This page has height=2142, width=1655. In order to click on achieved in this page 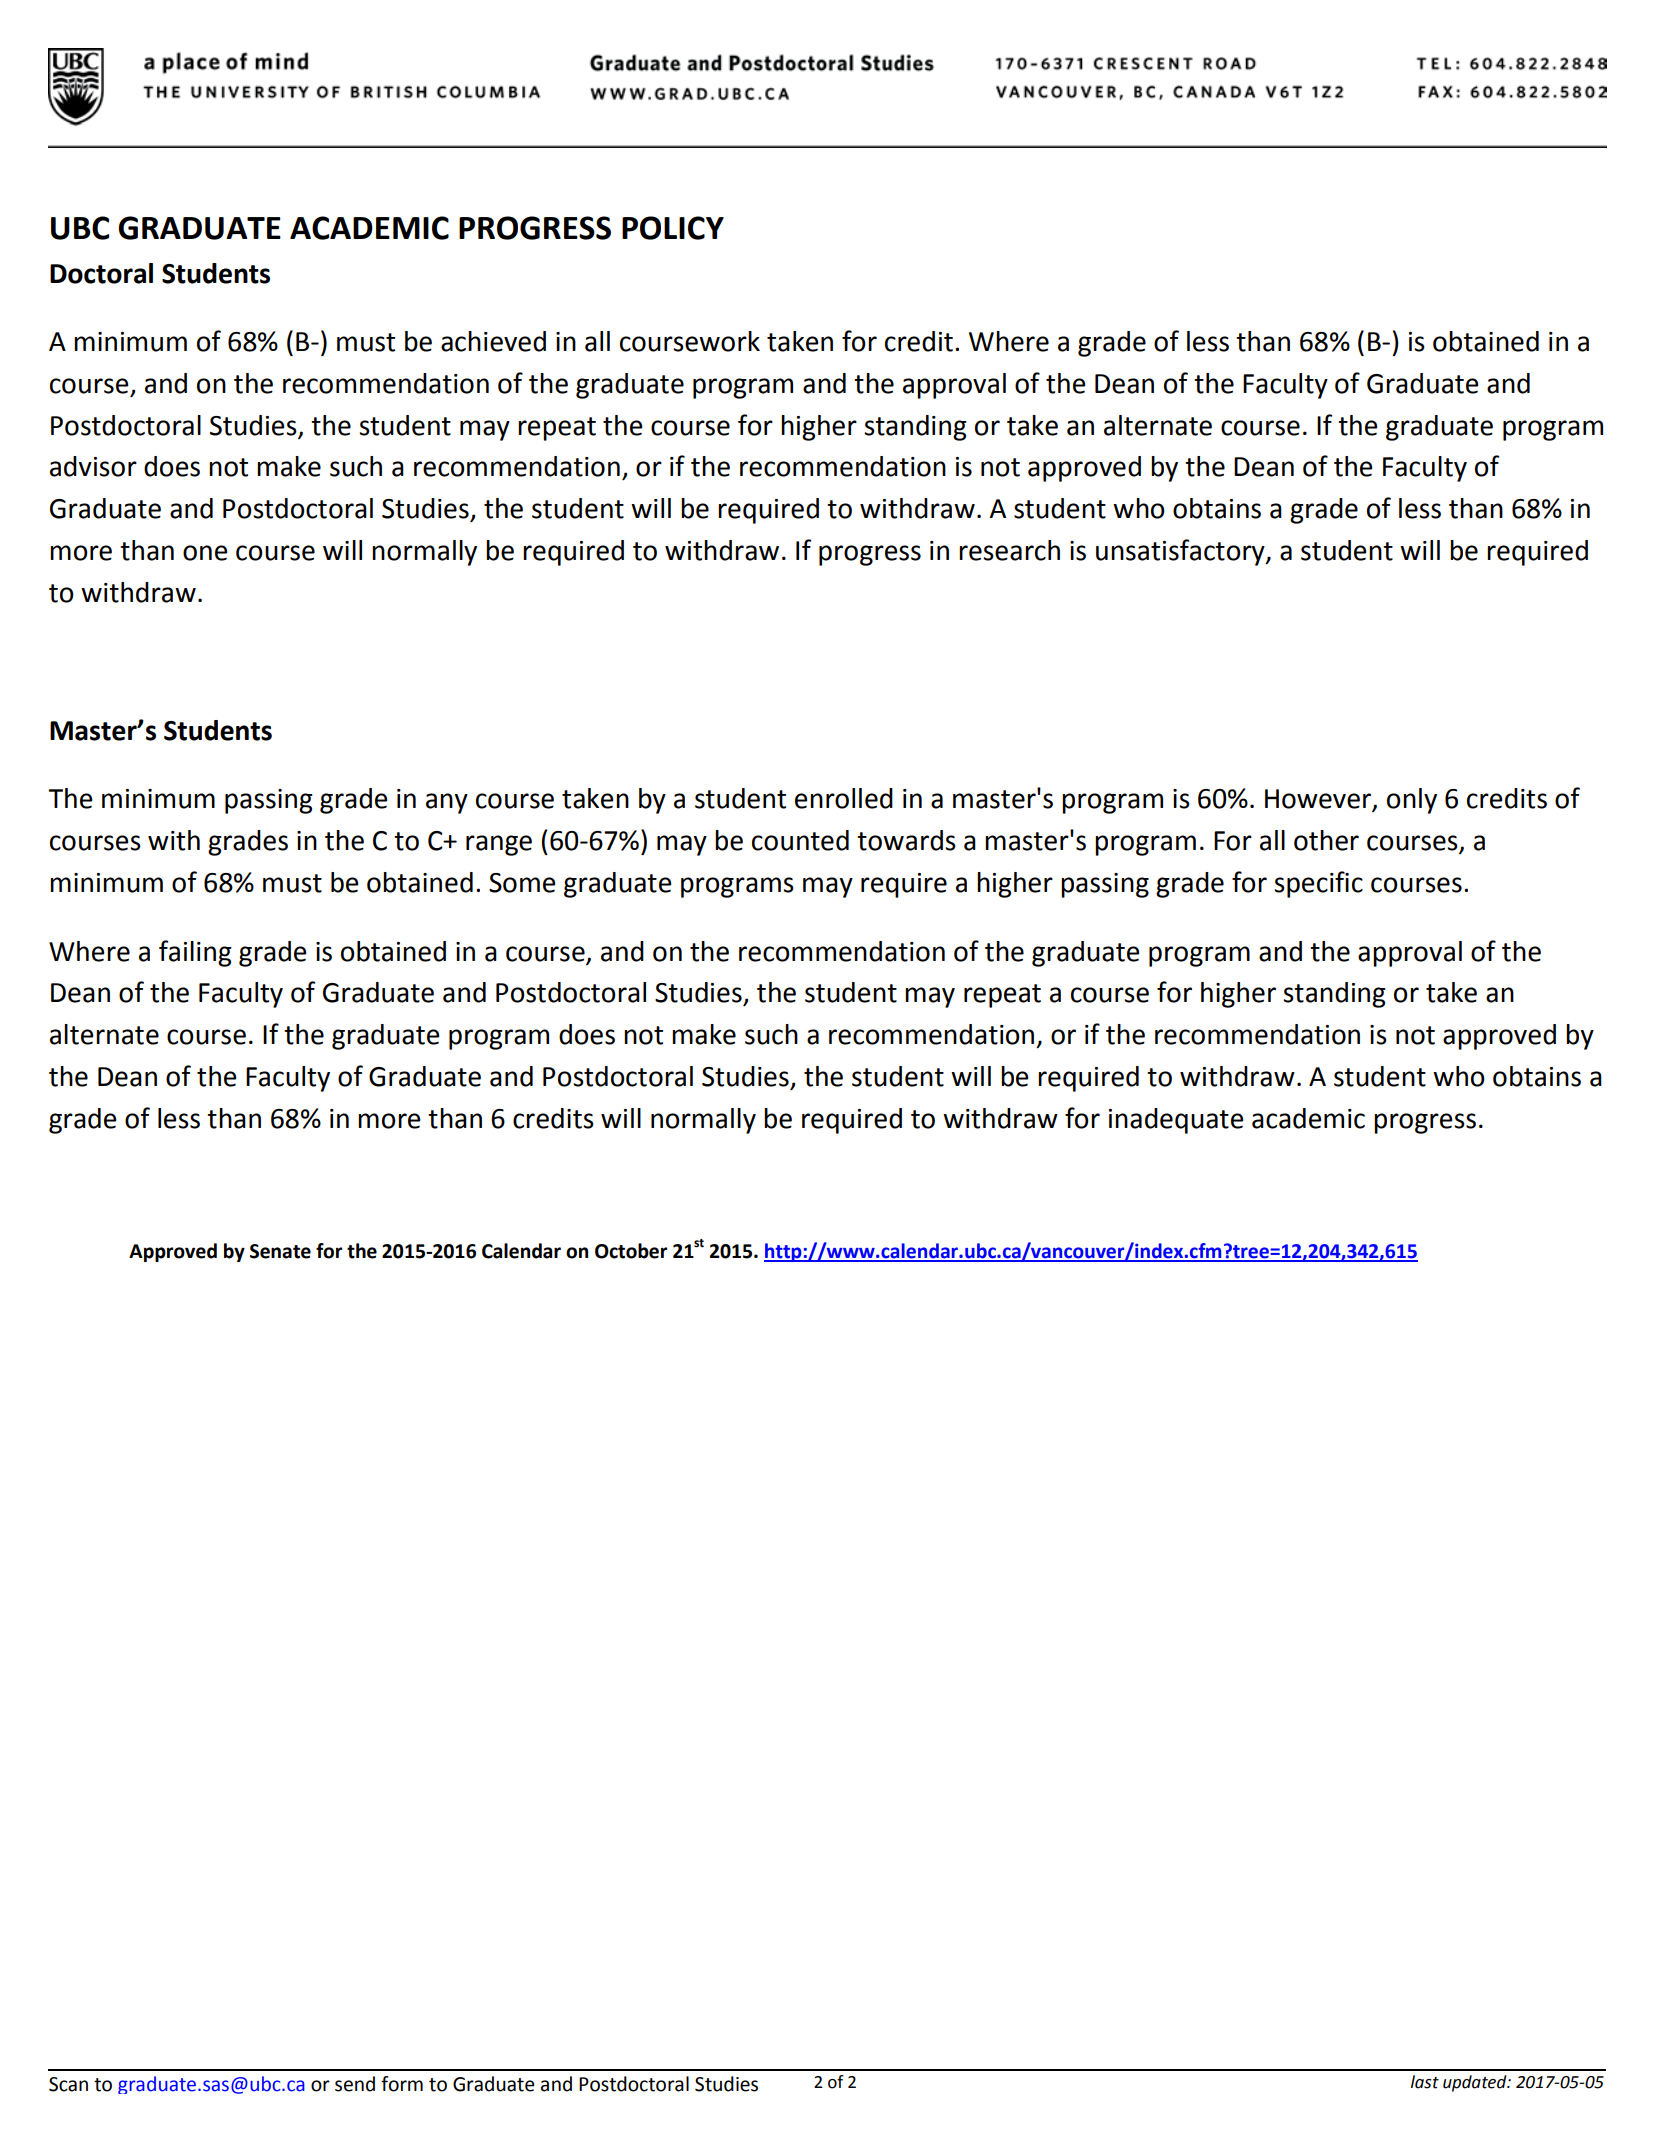, I will do `click(493, 341)`.
